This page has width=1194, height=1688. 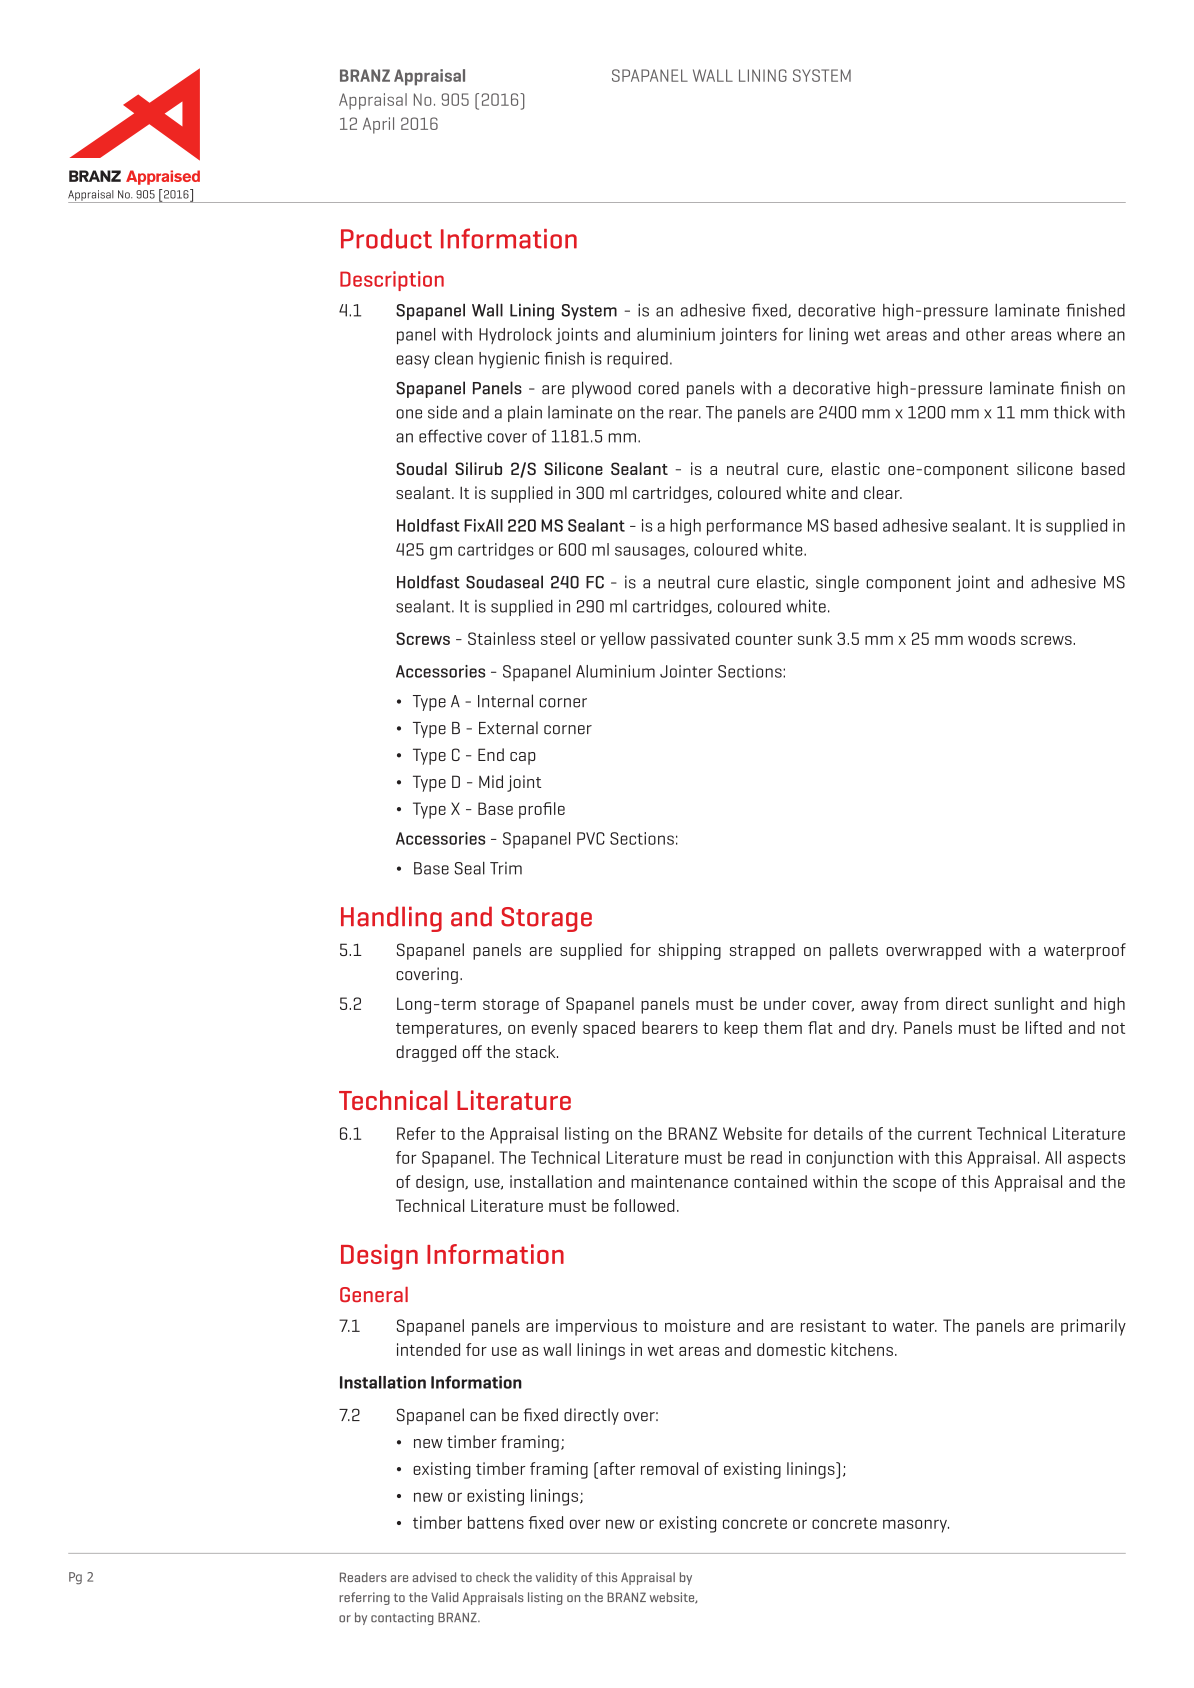 I want to click on woods, so click(x=991, y=638).
